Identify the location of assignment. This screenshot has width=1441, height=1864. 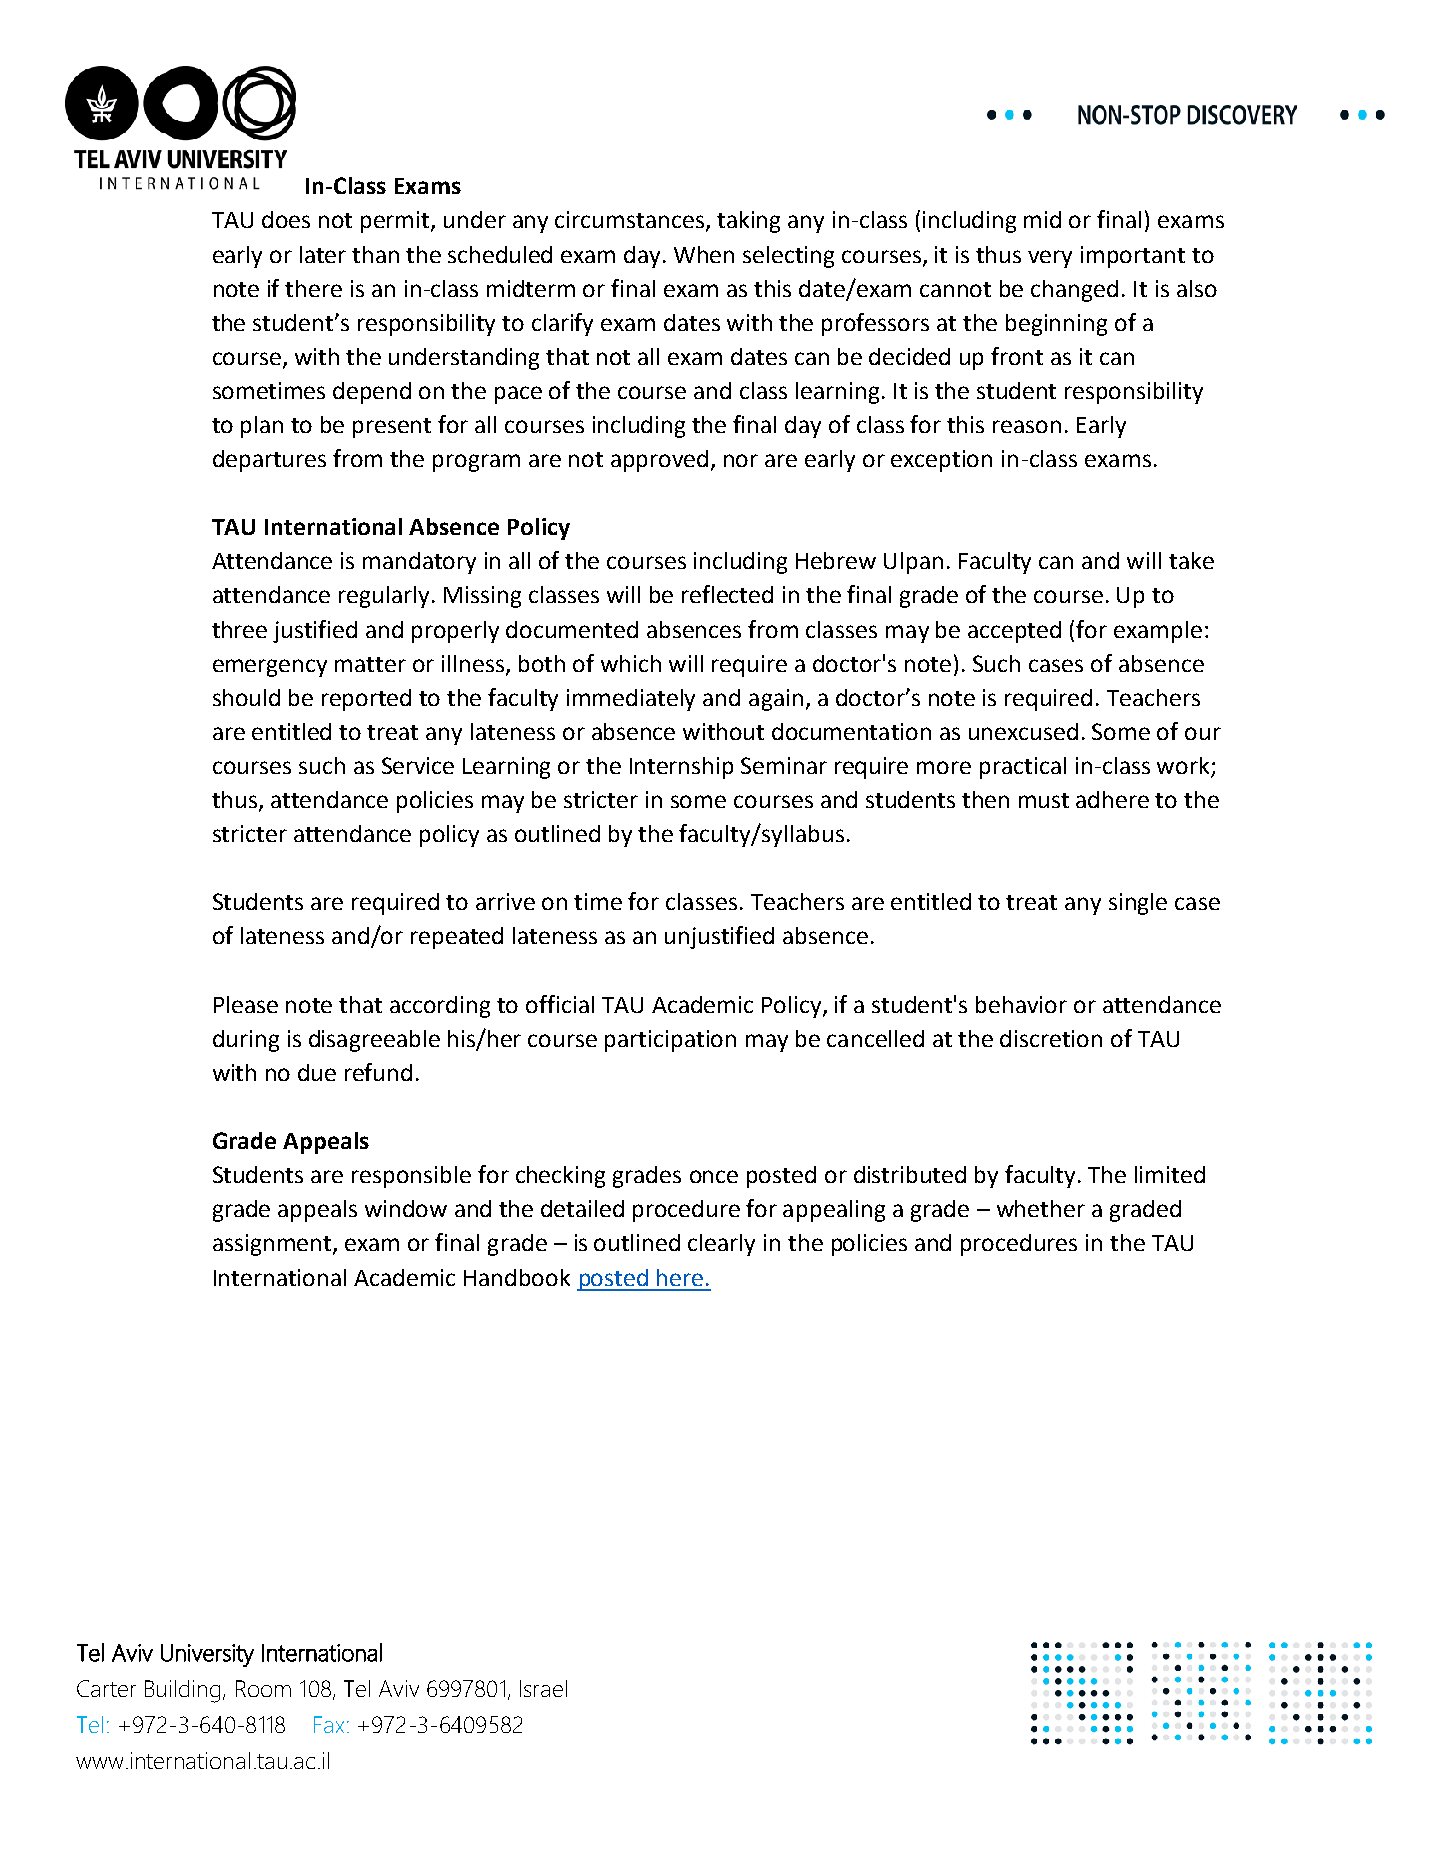
(273, 1245).
